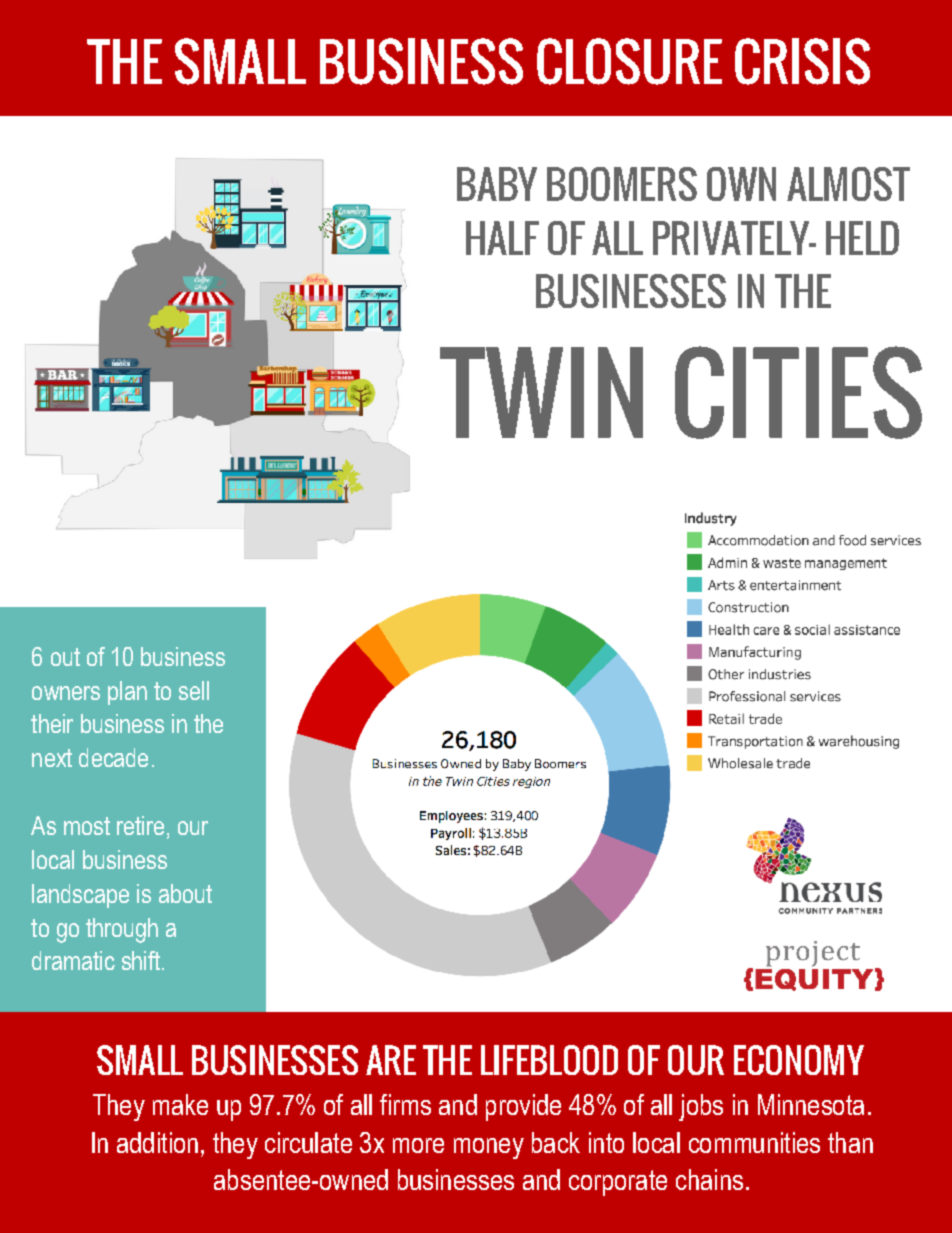 The height and width of the document is (1233, 952). What do you see at coordinates (194, 690) in the document?
I see `sell` at bounding box center [194, 690].
